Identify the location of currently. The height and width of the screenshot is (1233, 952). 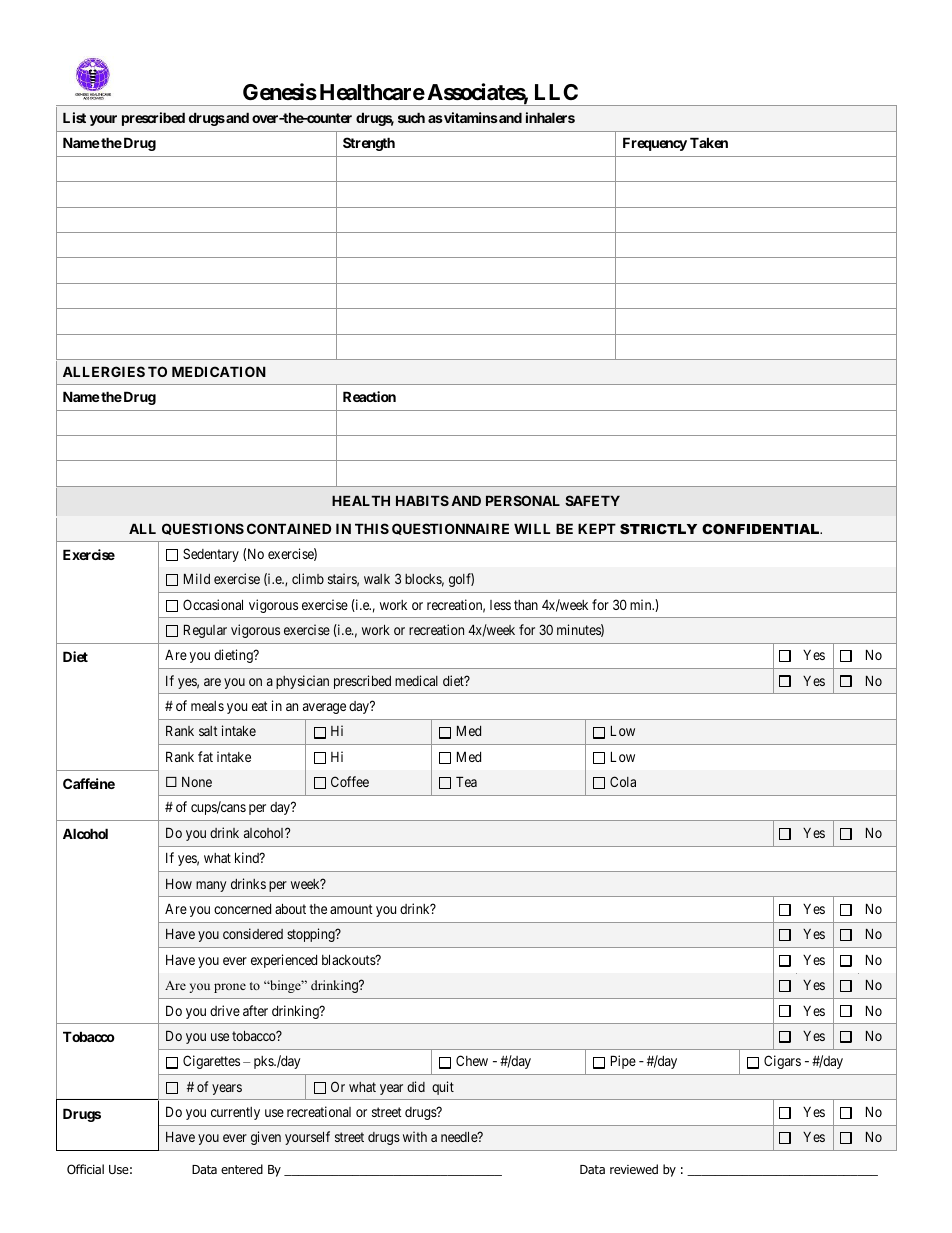
(235, 1113).
